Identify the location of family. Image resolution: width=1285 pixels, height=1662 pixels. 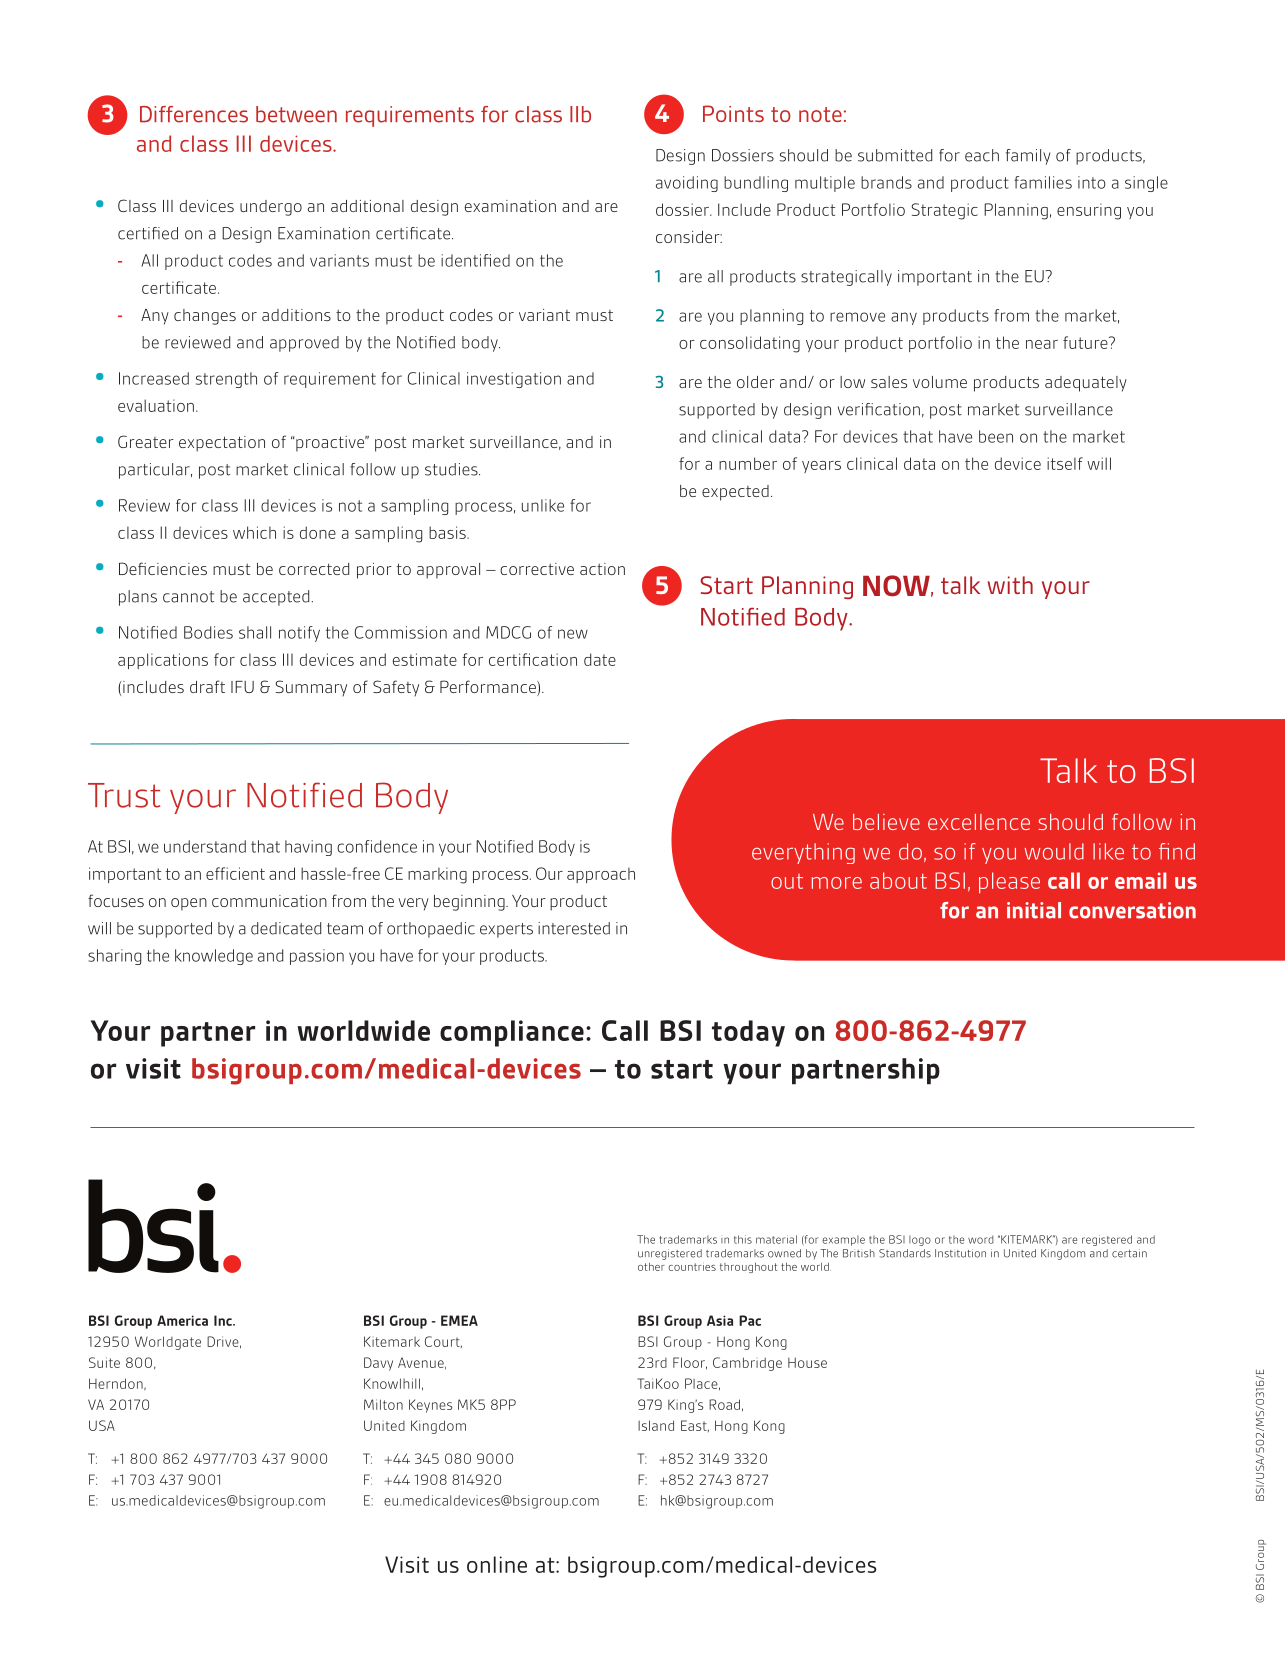
(1028, 157).
